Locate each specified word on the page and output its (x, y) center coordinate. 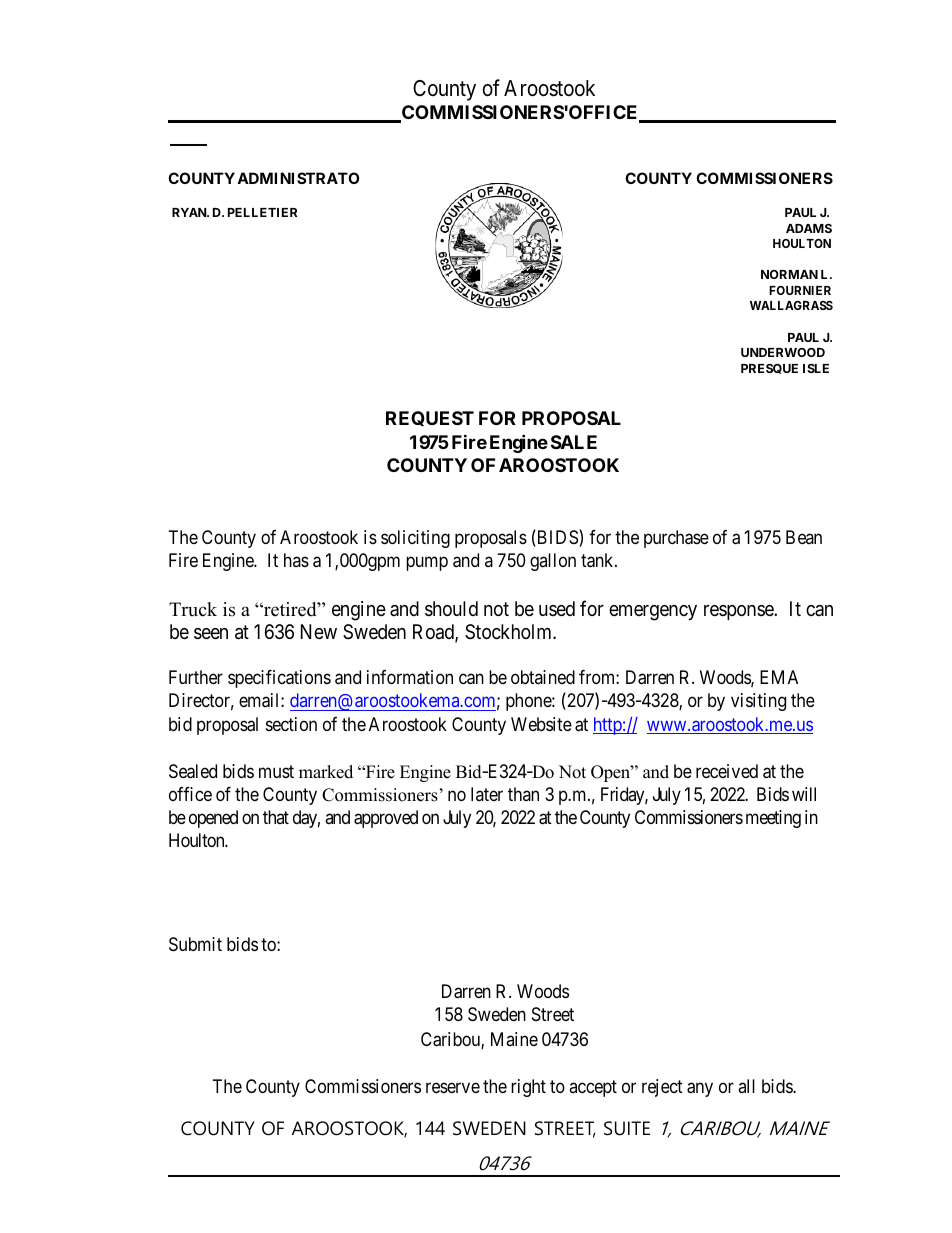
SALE (574, 442)
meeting (773, 819)
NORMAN (789, 274)
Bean (804, 537)
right (528, 1088)
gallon (553, 562)
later (487, 794)
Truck (193, 609)
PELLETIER (262, 212)
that (276, 817)
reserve (453, 1088)
